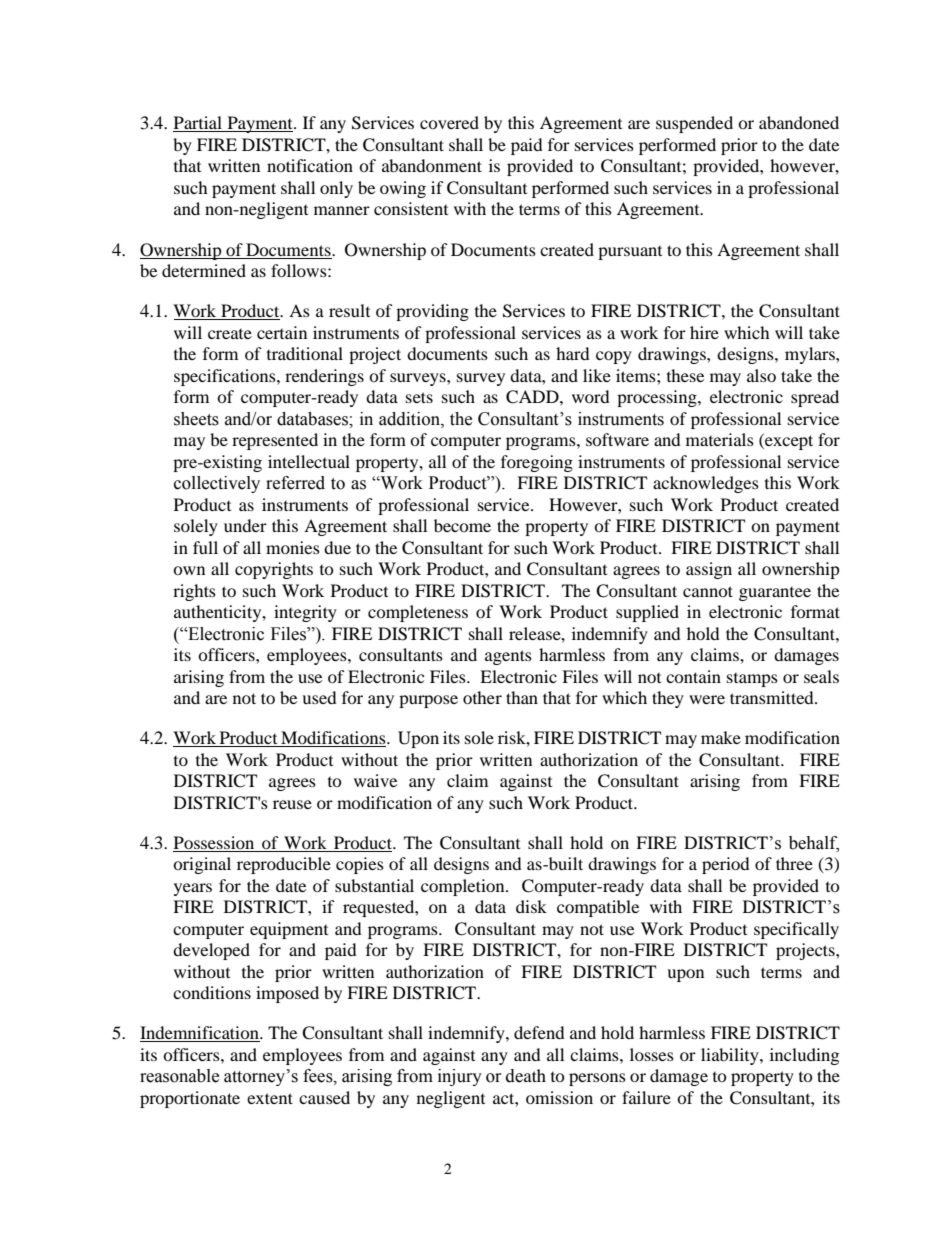  I want to click on guarantee, so click(775, 594).
